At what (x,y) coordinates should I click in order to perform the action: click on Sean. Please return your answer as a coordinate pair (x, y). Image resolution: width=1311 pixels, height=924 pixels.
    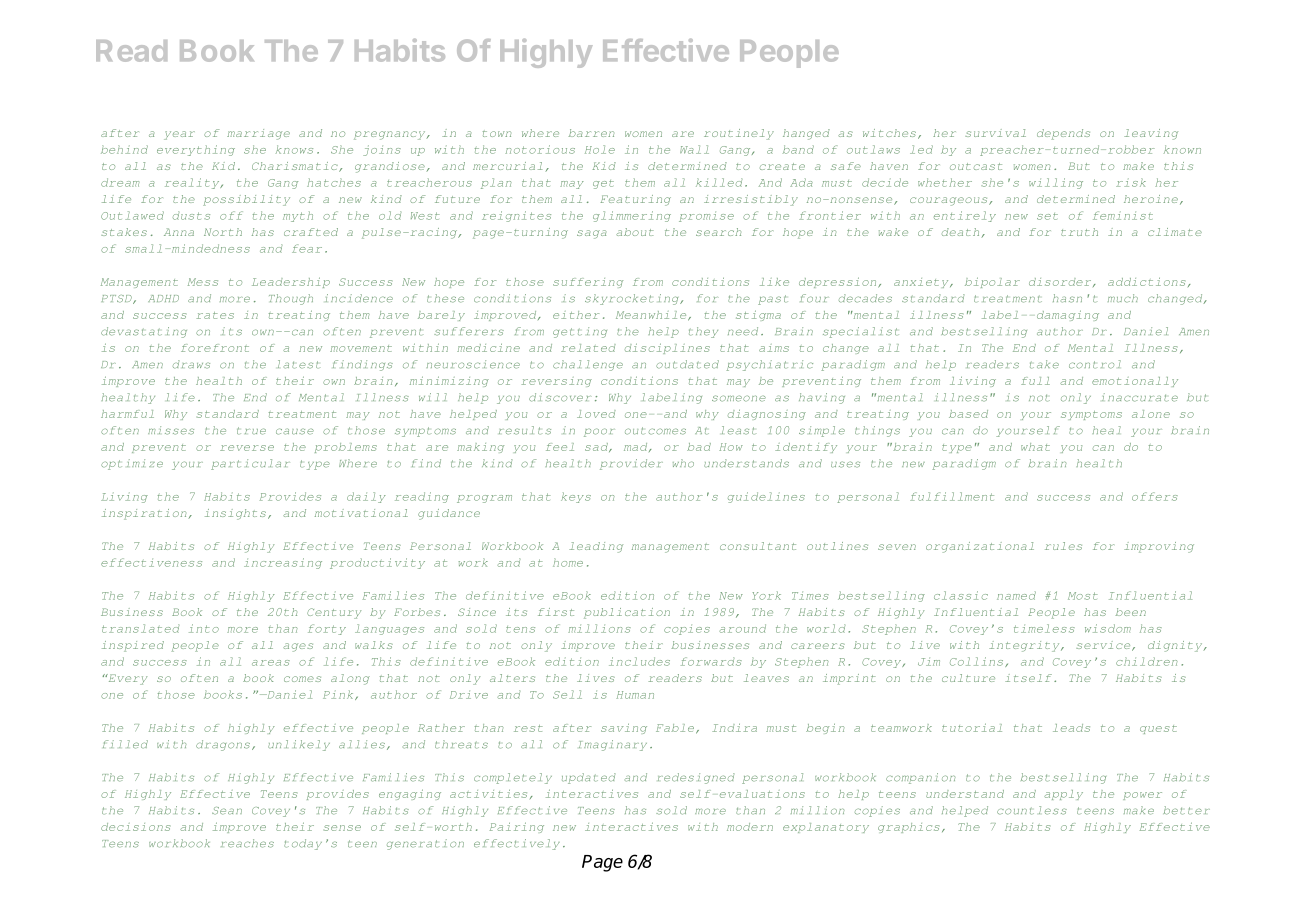
    Looking at the image, I should click on (227, 811).
